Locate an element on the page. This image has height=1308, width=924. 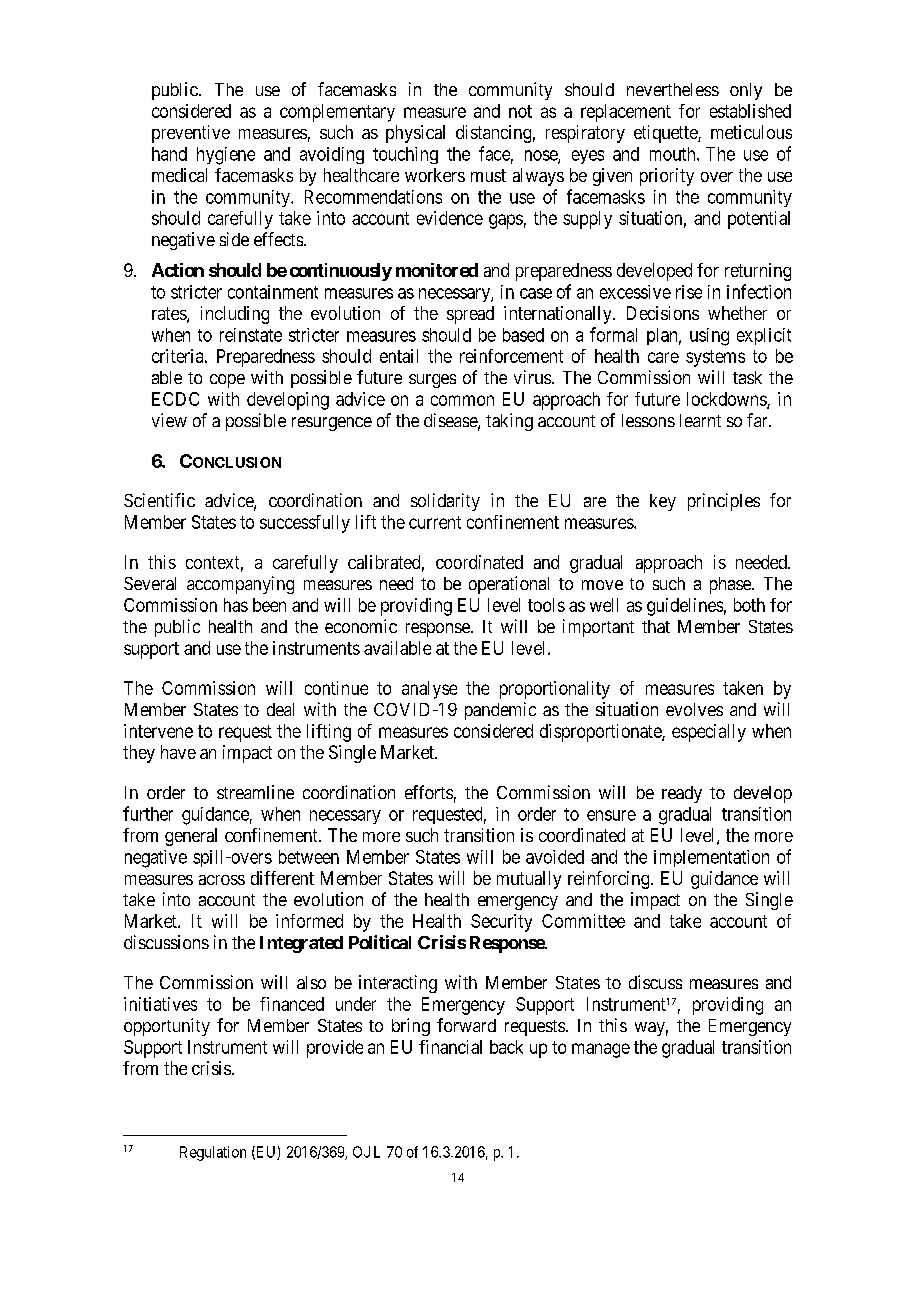
guidelines is located at coordinates (685, 607).
